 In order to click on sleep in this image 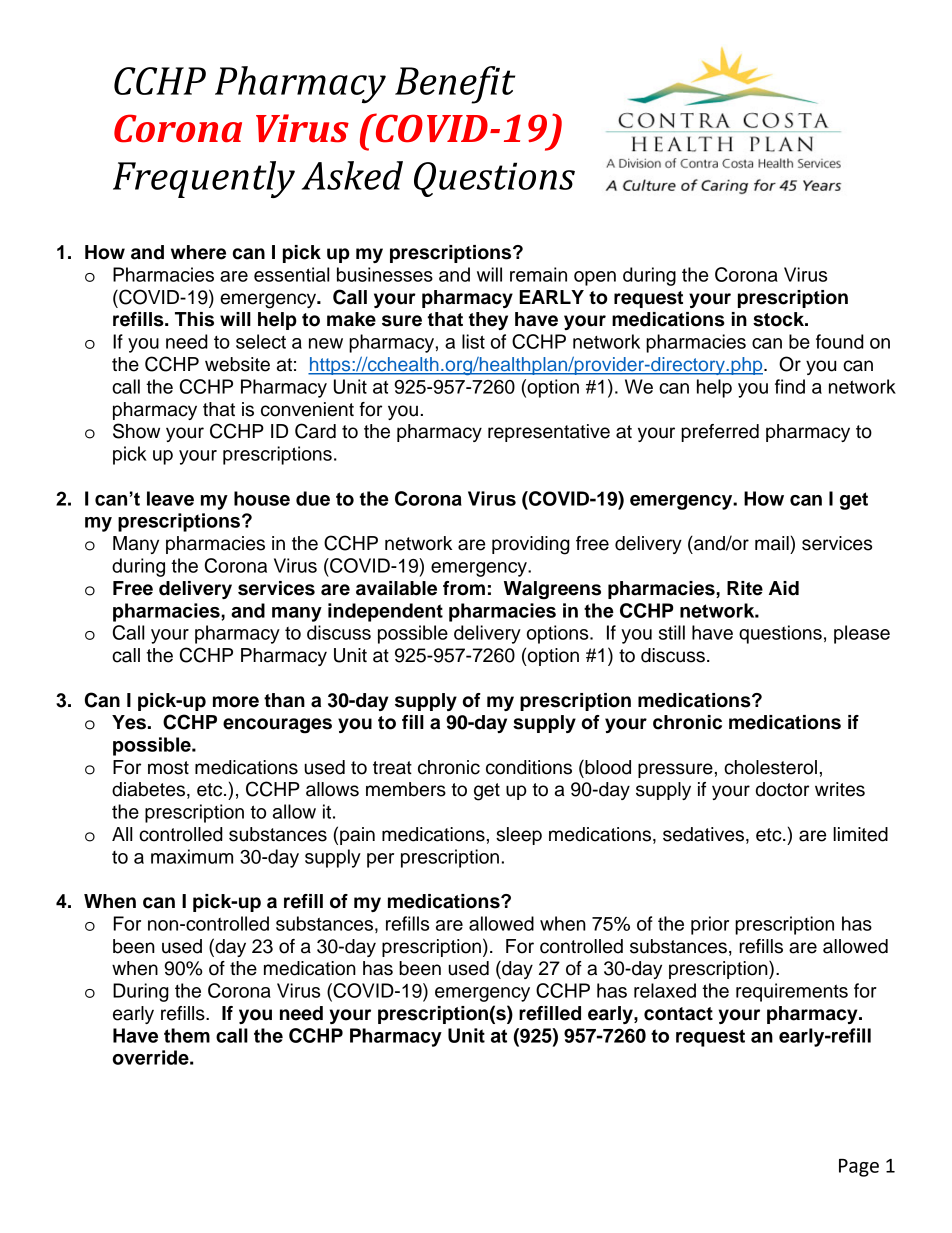, I will do `click(519, 836)`.
